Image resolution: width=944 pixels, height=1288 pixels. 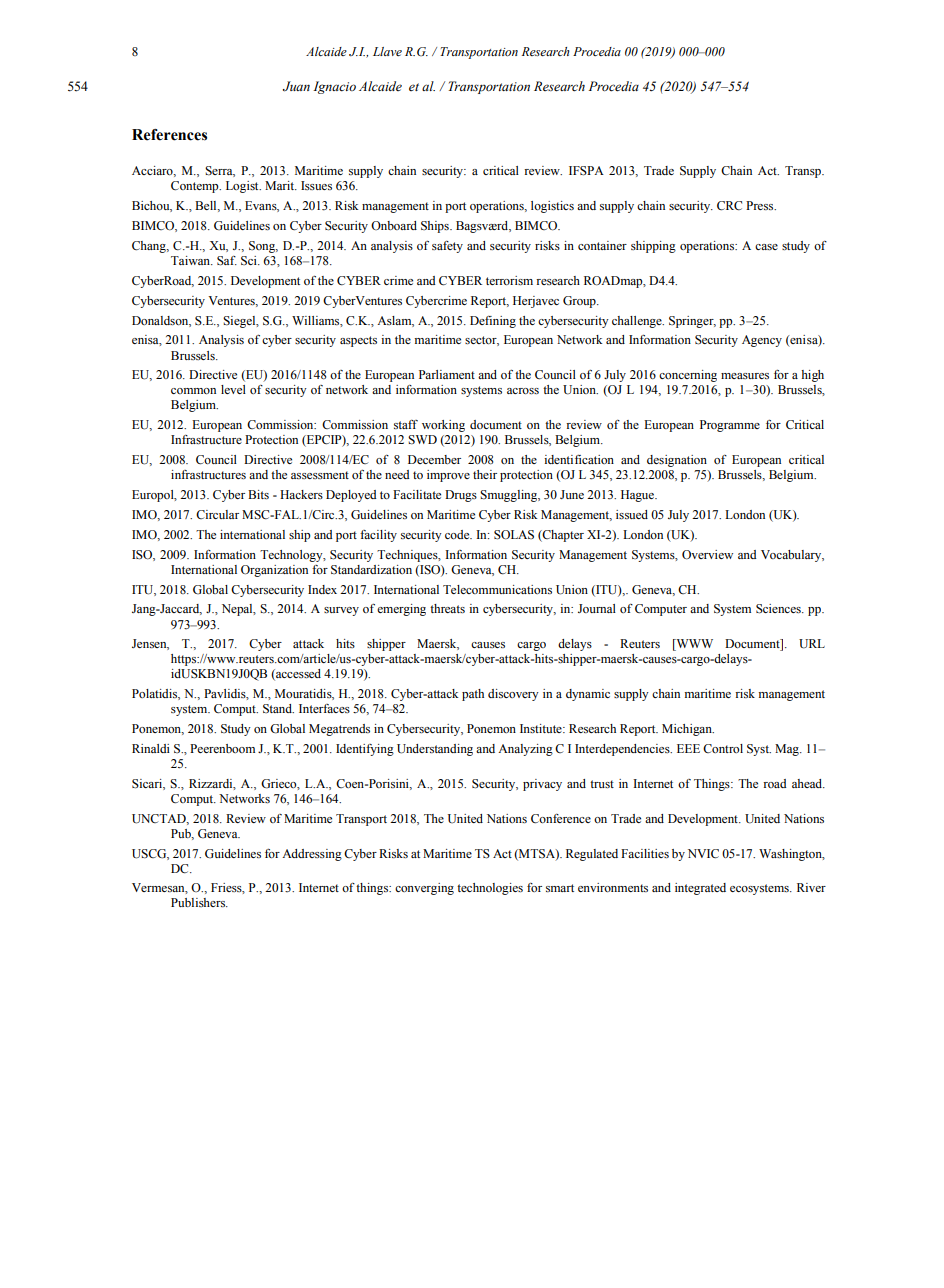 What do you see at coordinates (497, 589) in the screenshot?
I see `Telecommunications` at bounding box center [497, 589].
